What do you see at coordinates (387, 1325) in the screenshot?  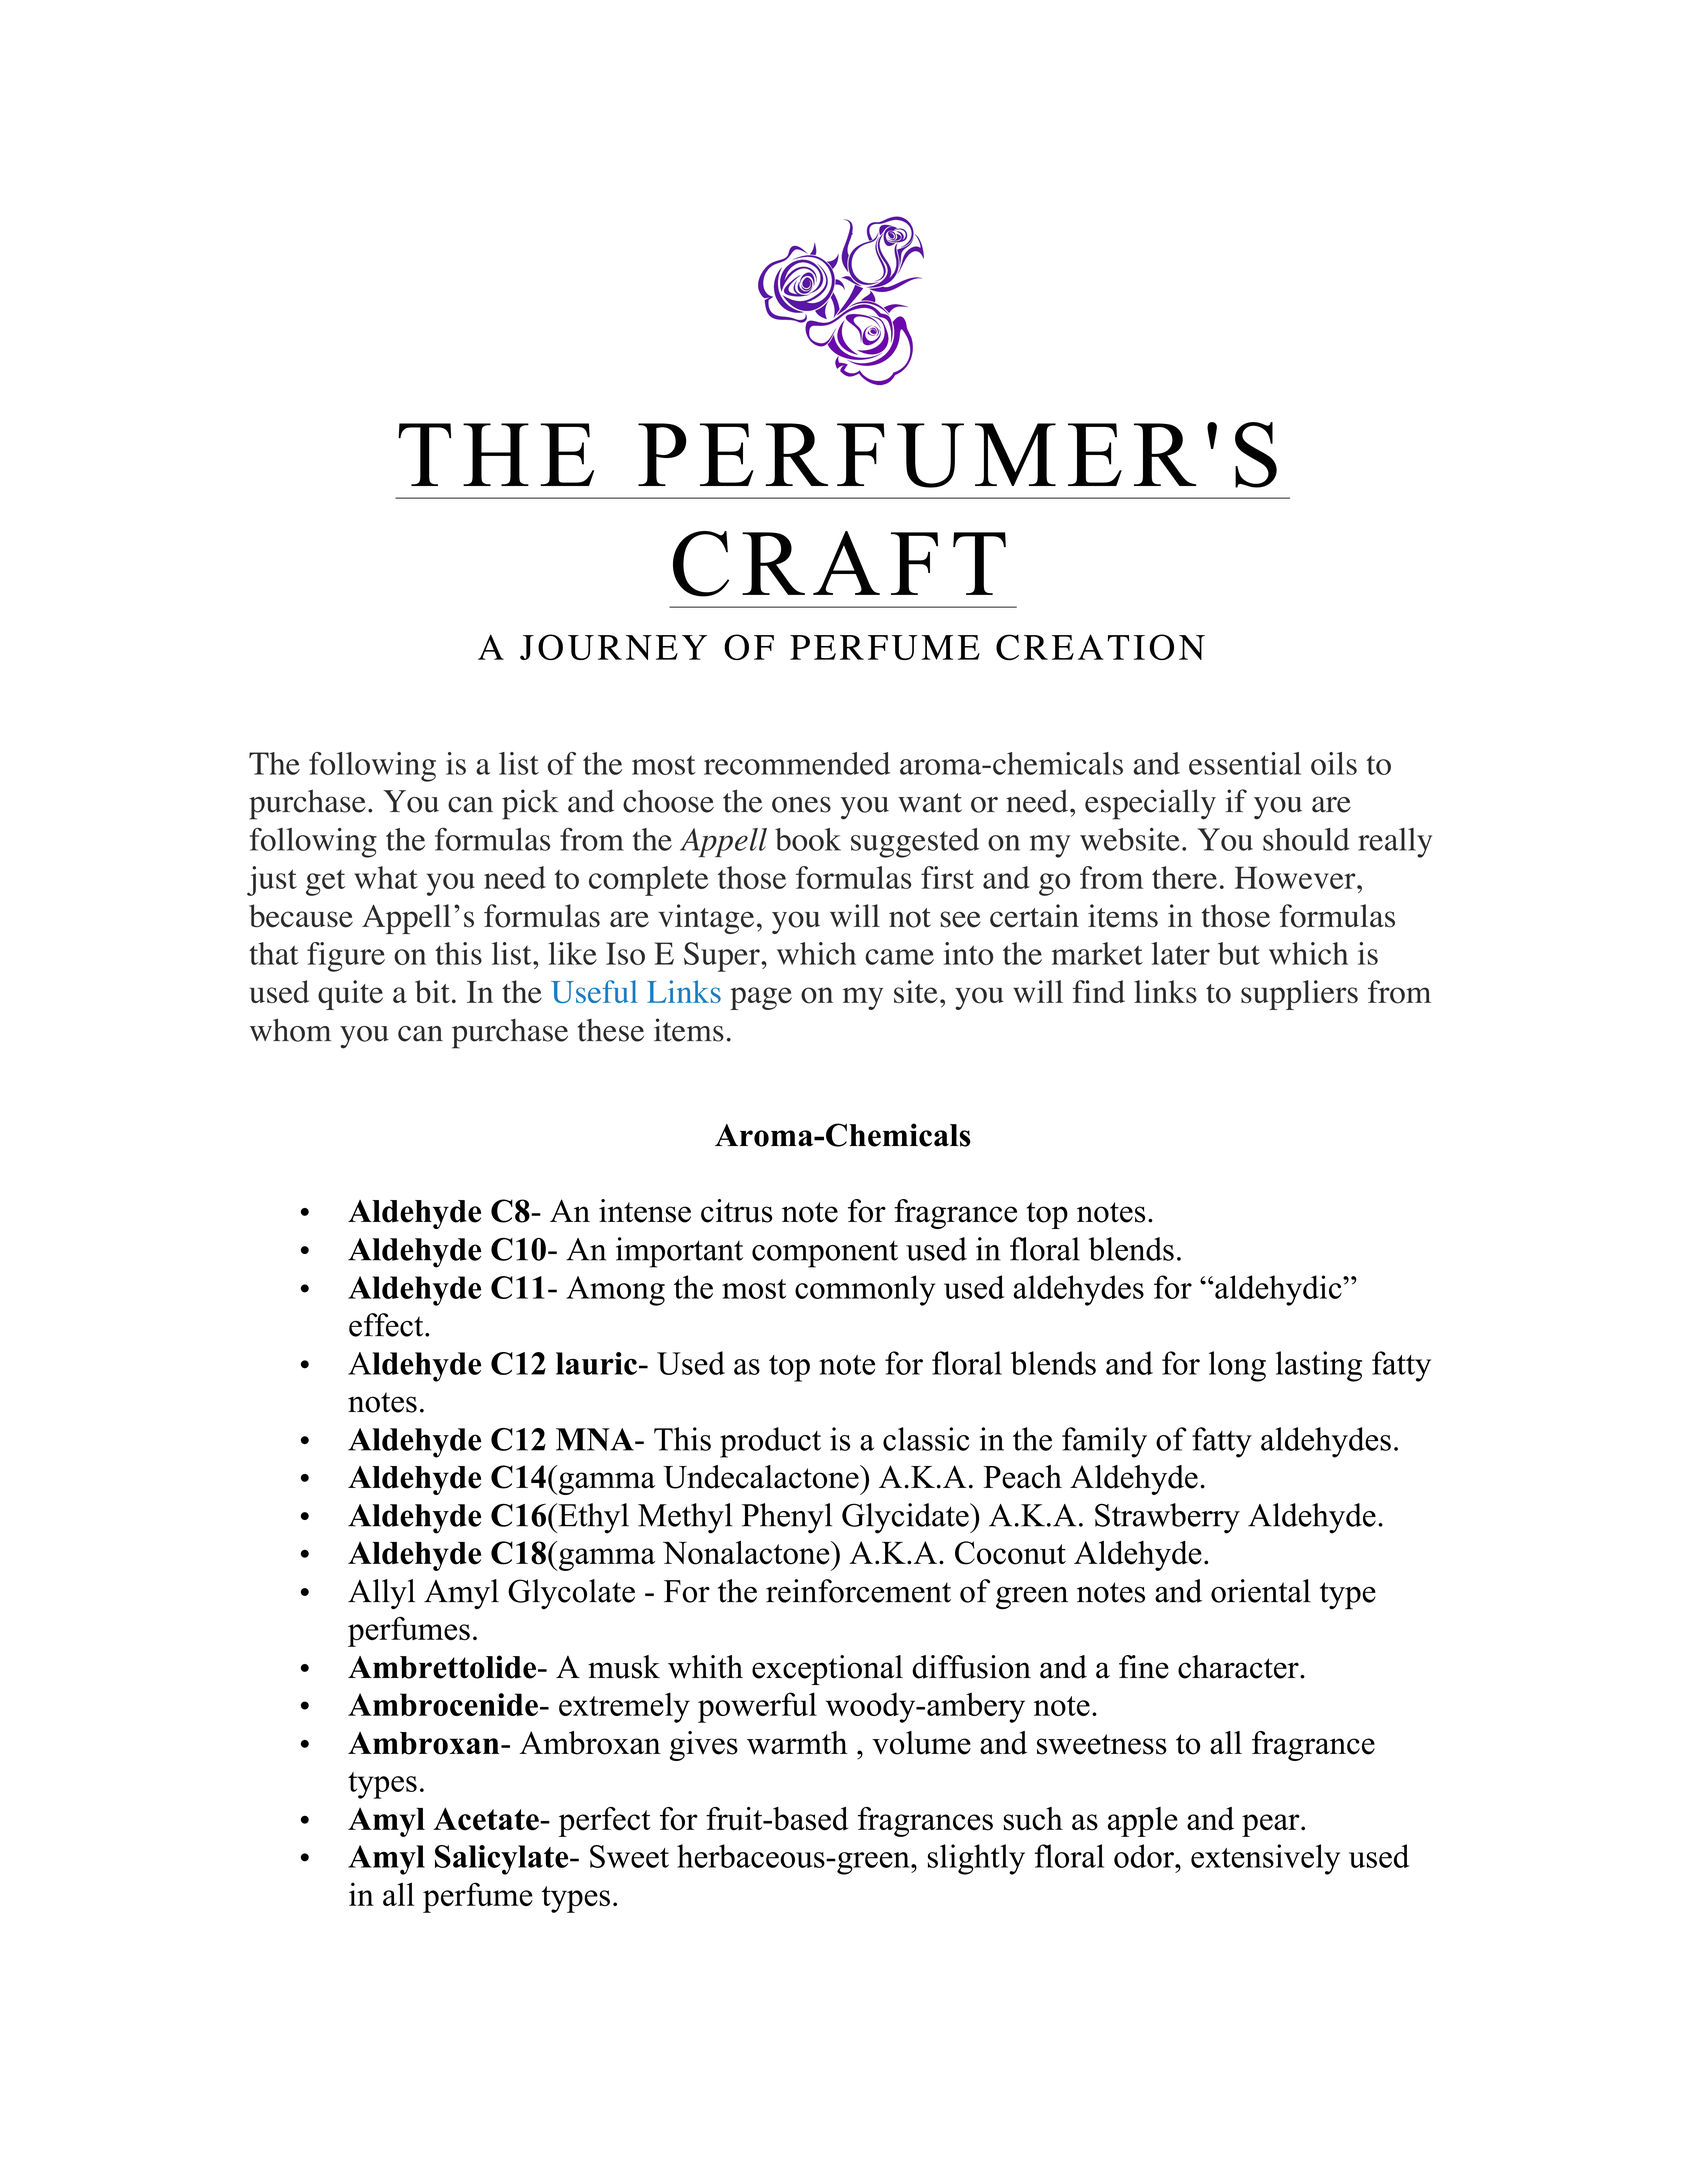 I see `effect` at bounding box center [387, 1325].
